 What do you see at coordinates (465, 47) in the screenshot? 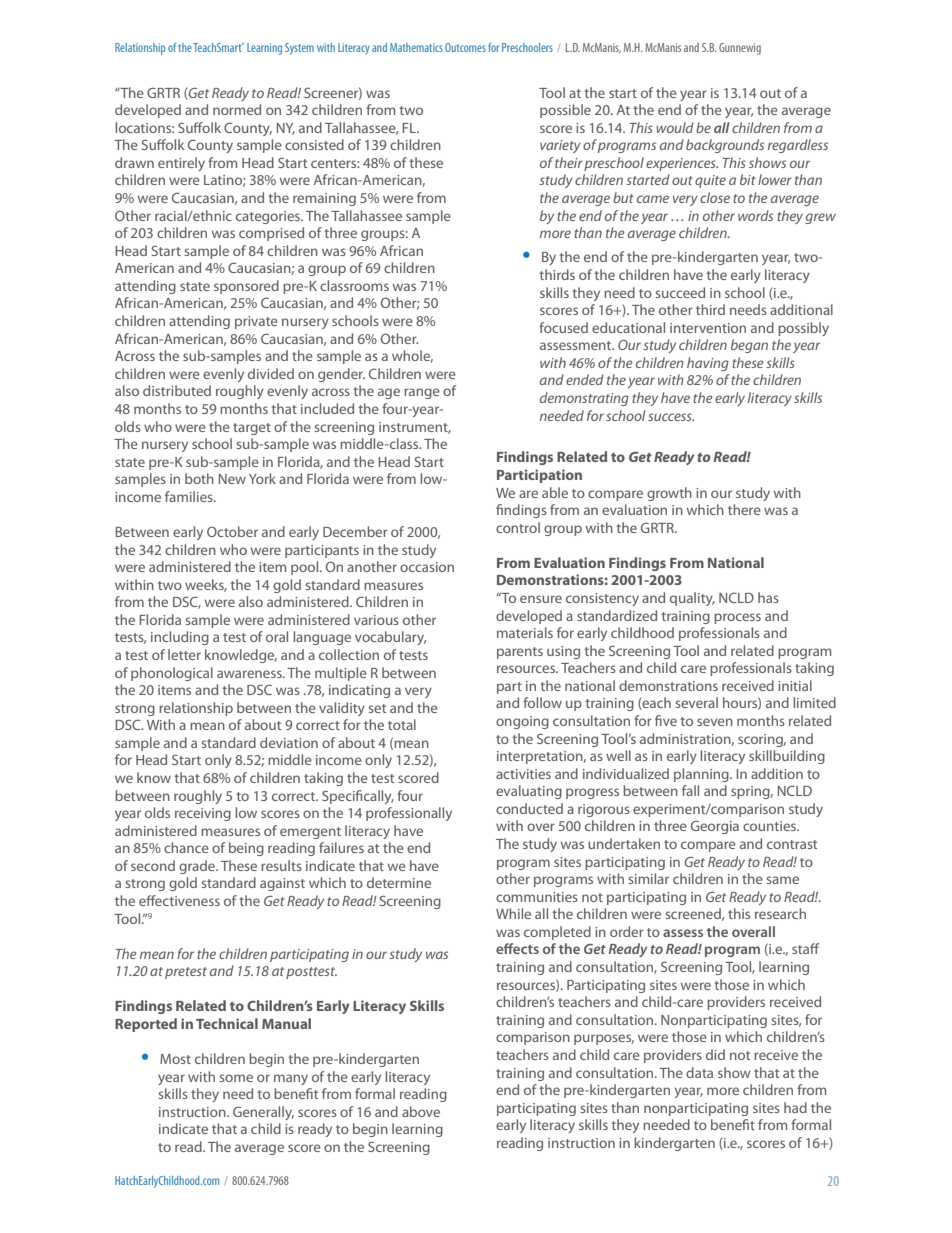
I see `Outcomes` at bounding box center [465, 47].
